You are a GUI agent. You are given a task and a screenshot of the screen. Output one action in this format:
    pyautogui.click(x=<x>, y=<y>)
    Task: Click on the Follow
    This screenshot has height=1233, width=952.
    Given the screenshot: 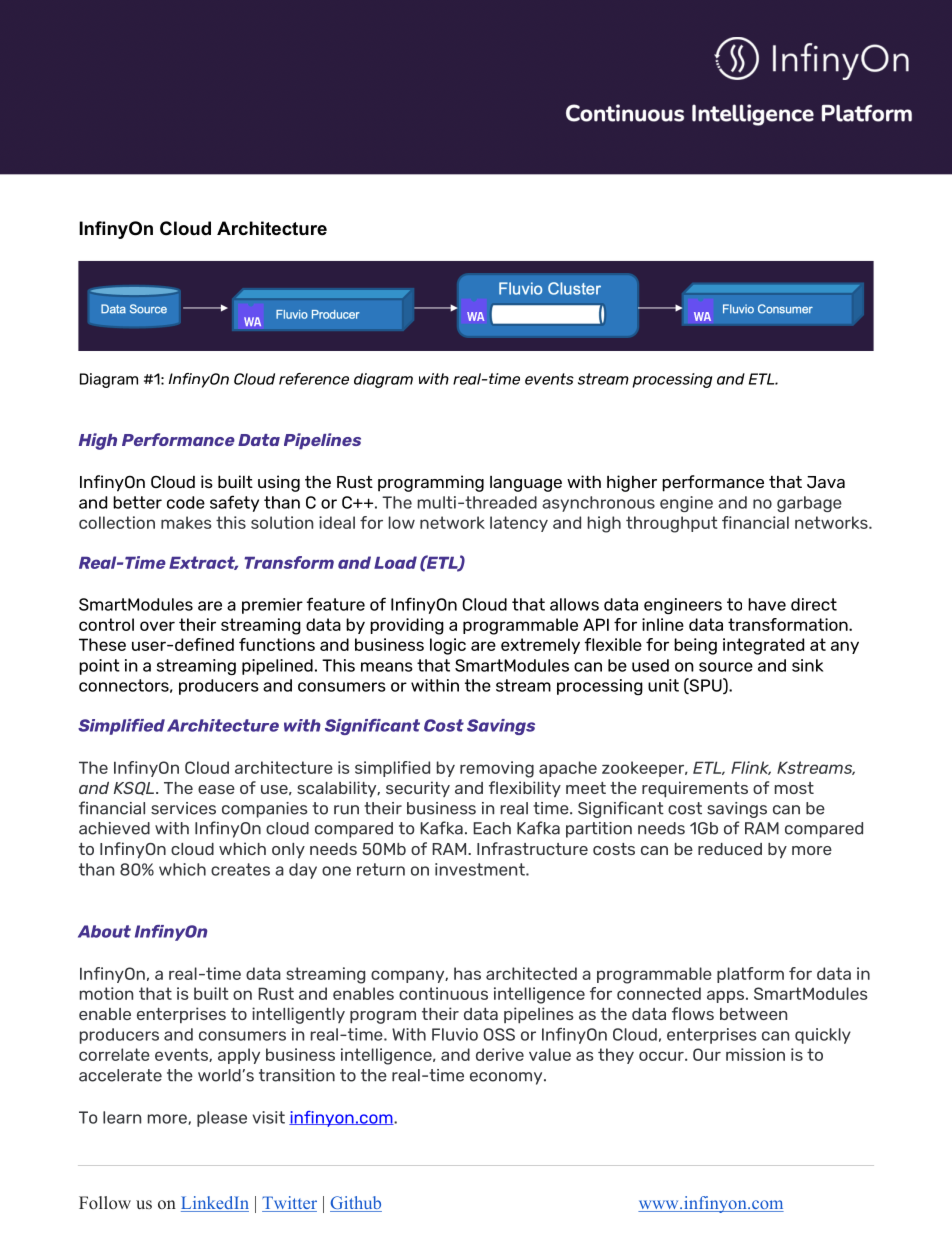 What is the action you would take?
    pyautogui.click(x=105, y=1202)
